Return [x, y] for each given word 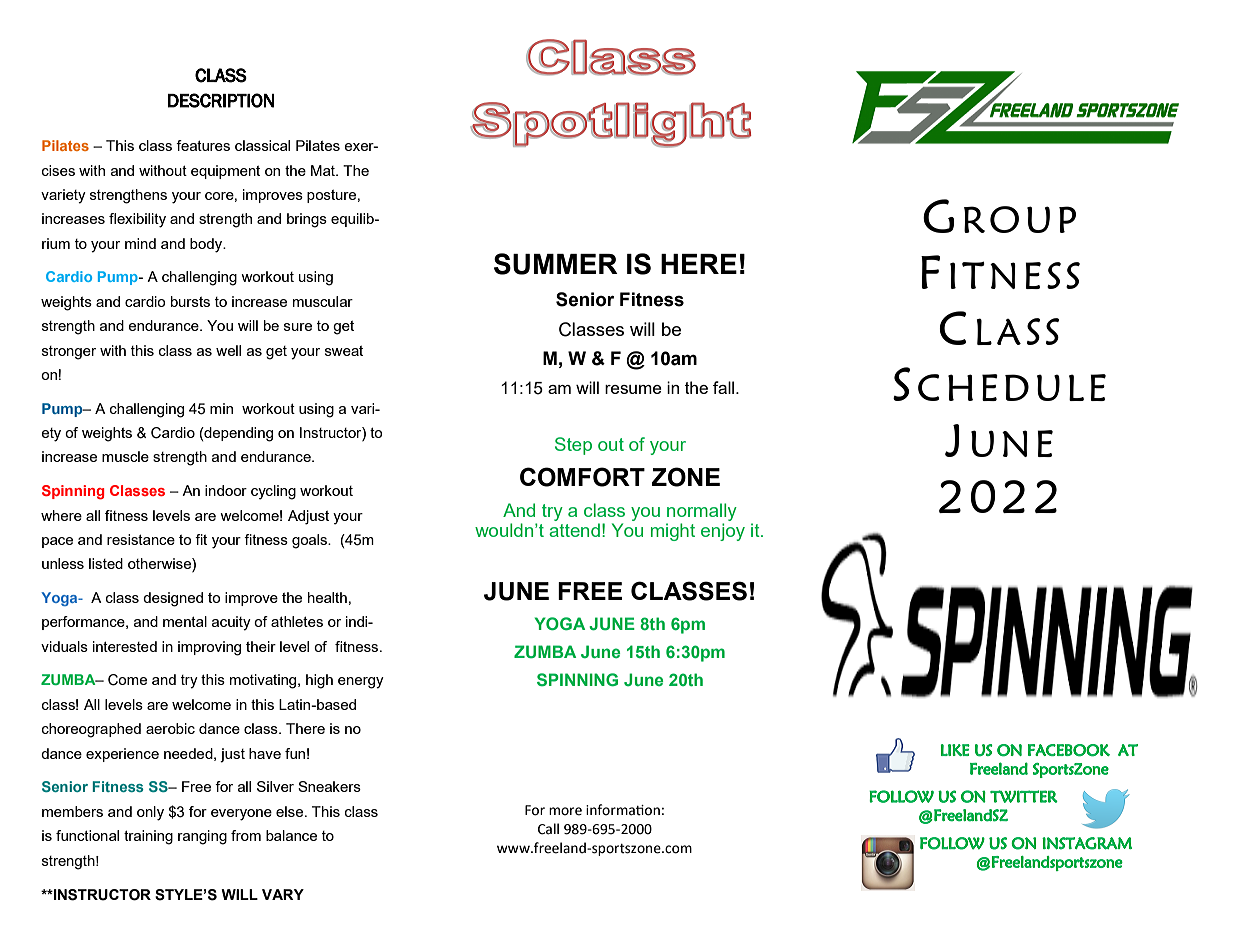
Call [548, 829]
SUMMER [556, 264]
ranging [202, 837]
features [203, 145]
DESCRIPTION [221, 100]
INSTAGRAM [1087, 843]
